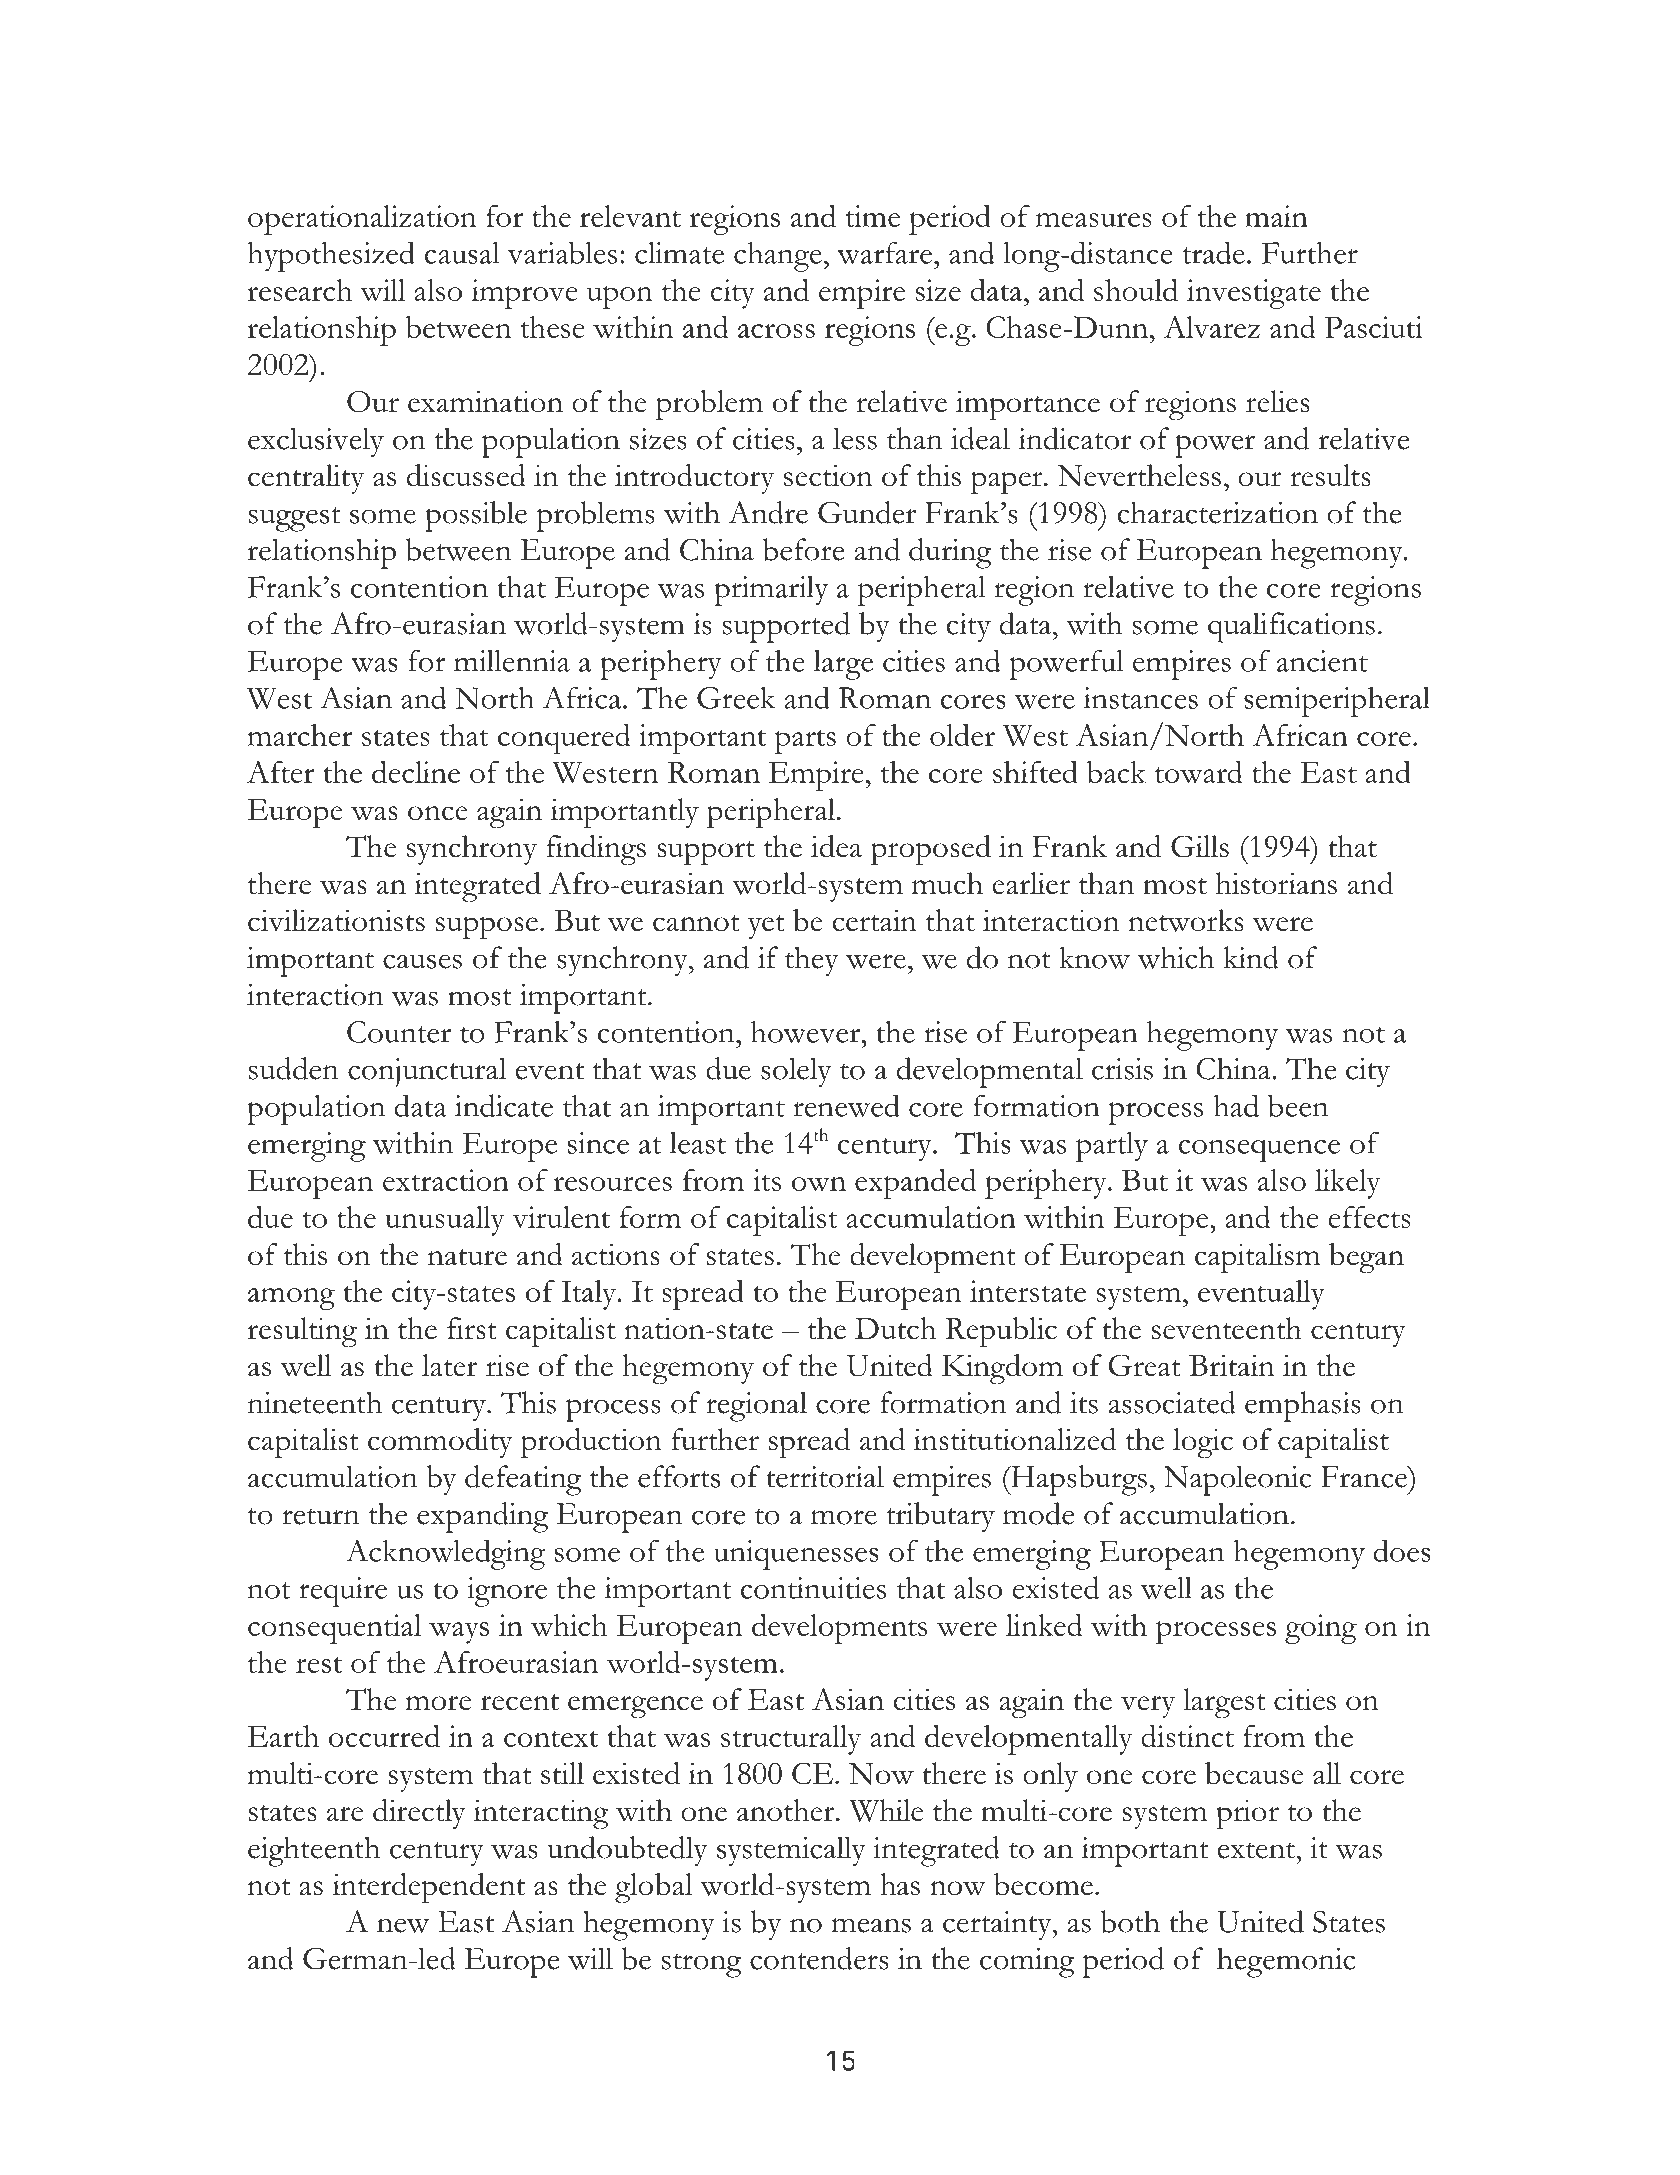  What do you see at coordinates (1291, 627) in the screenshot?
I see `qualifications` at bounding box center [1291, 627].
